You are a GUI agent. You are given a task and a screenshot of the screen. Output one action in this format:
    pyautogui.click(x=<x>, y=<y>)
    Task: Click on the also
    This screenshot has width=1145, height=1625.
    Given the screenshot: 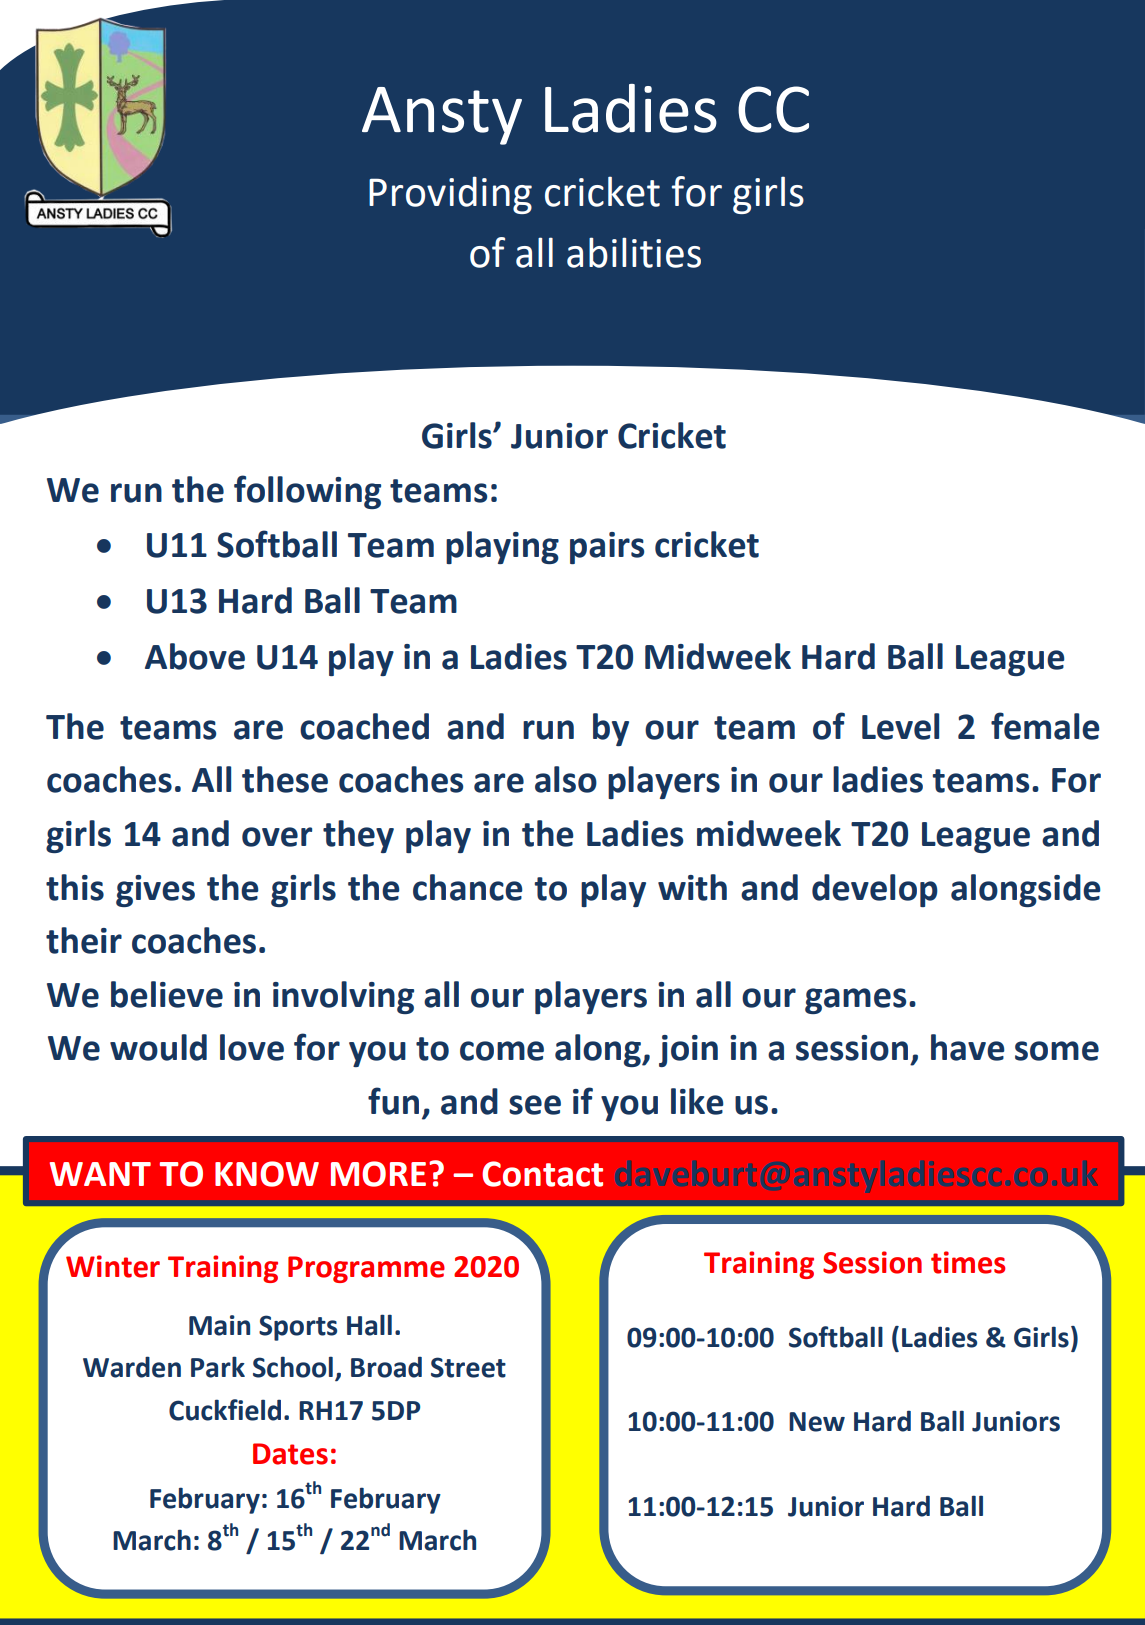 What is the action you would take?
    pyautogui.click(x=566, y=779)
